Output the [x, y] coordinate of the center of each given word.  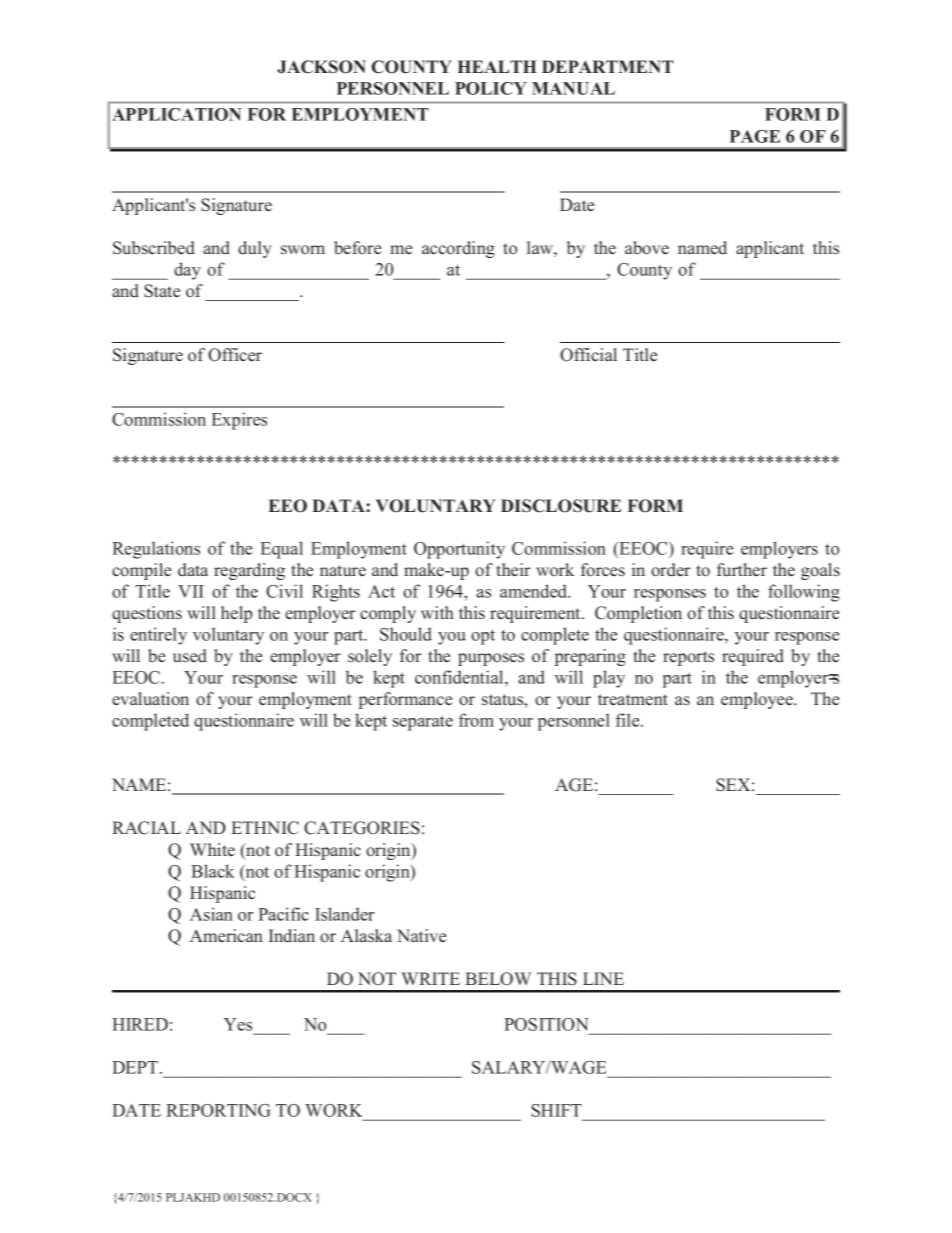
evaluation [150, 699]
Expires [239, 421]
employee [758, 700]
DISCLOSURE [561, 506]
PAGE [755, 136]
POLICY [491, 88]
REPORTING [218, 1110]
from [476, 720]
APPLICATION [176, 114]
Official [588, 355]
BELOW [498, 979]
